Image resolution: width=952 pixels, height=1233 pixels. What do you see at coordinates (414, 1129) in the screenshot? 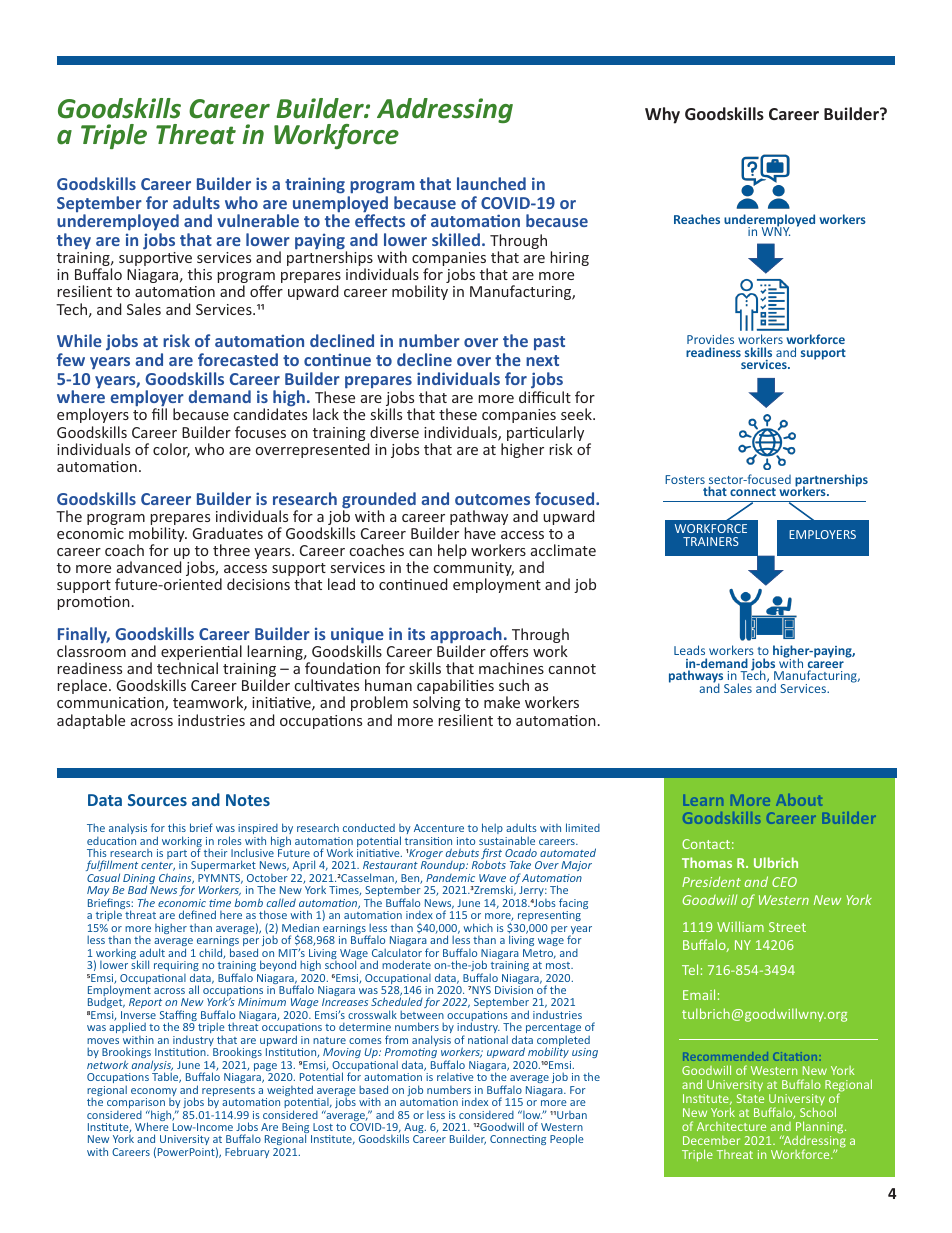
I see `Aug` at bounding box center [414, 1129].
